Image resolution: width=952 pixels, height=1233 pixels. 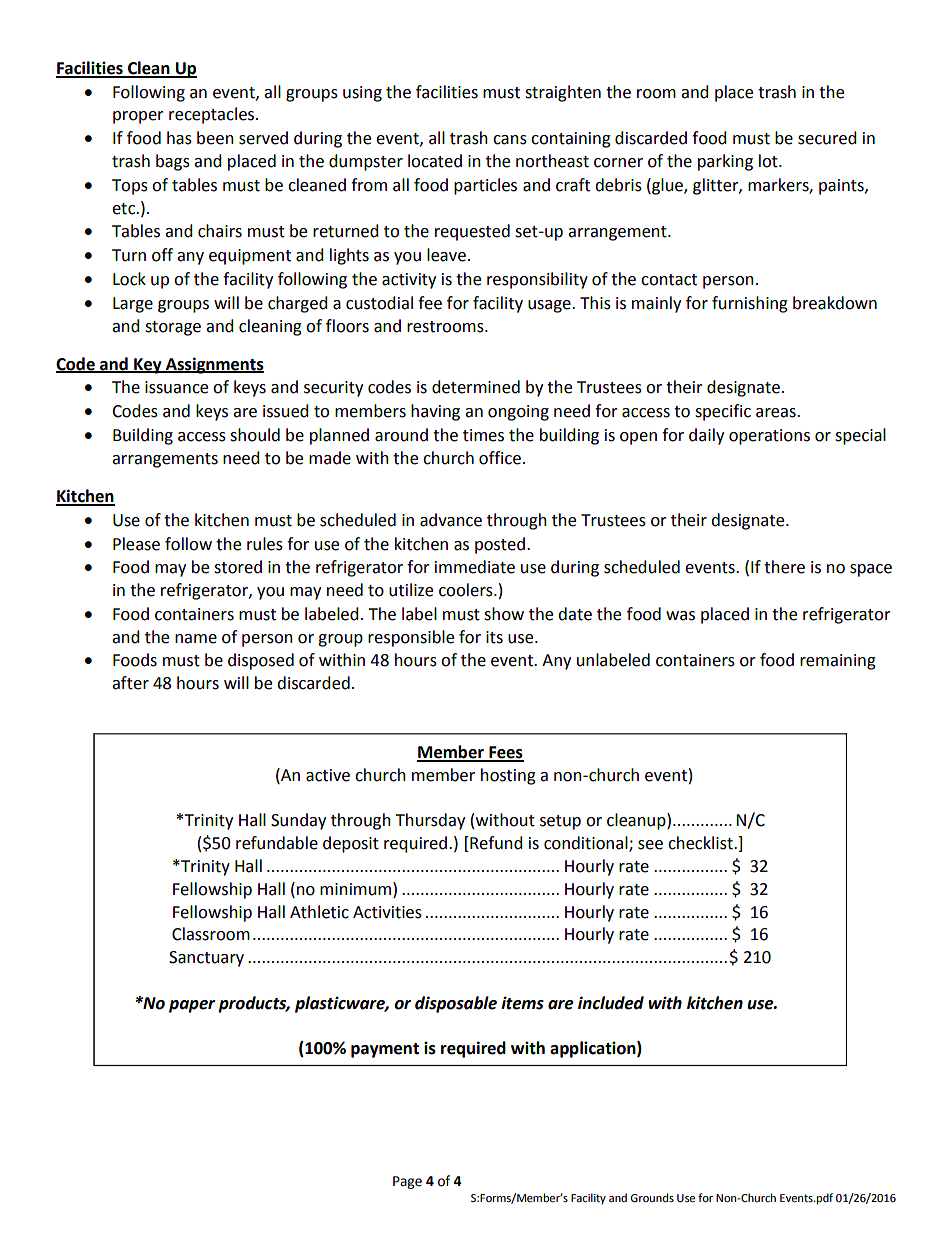 What do you see at coordinates (213, 115) in the screenshot?
I see `receptacles` at bounding box center [213, 115].
